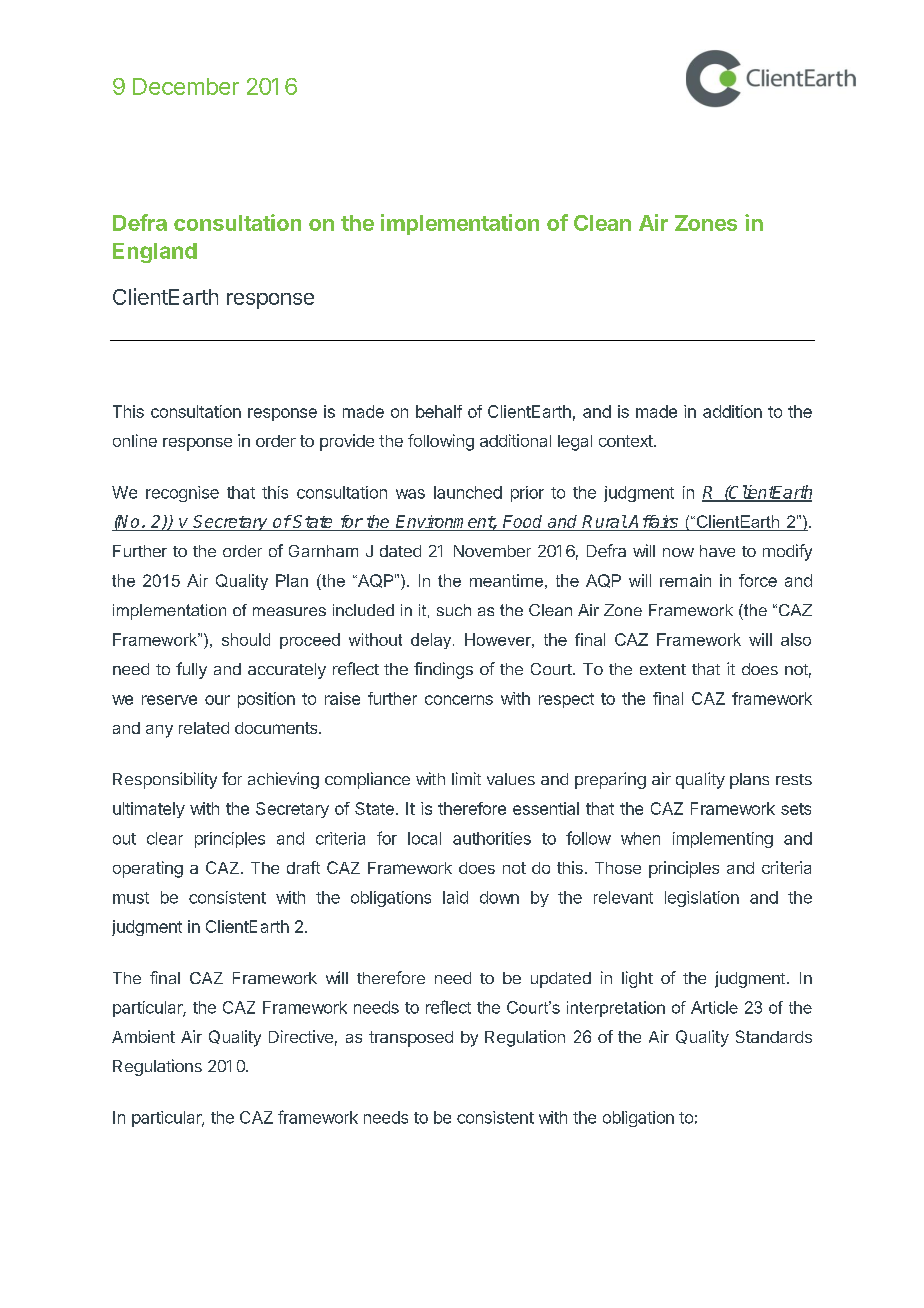 This screenshot has height=1308, width=924. Describe the element at coordinates (143, 1036) in the screenshot. I see `Ambient` at that location.
